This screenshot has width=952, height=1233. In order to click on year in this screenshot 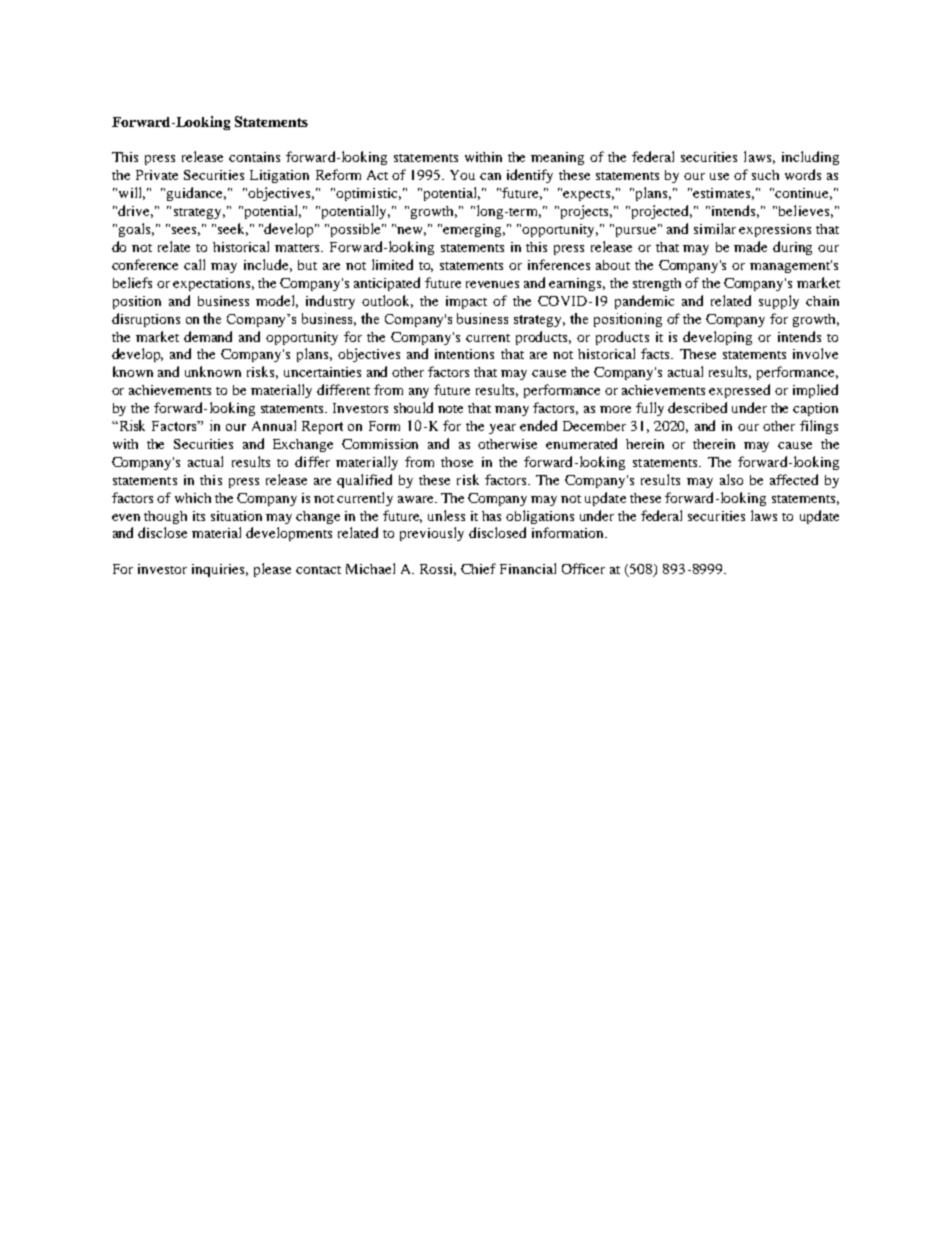, I will do `click(502, 429)`.
